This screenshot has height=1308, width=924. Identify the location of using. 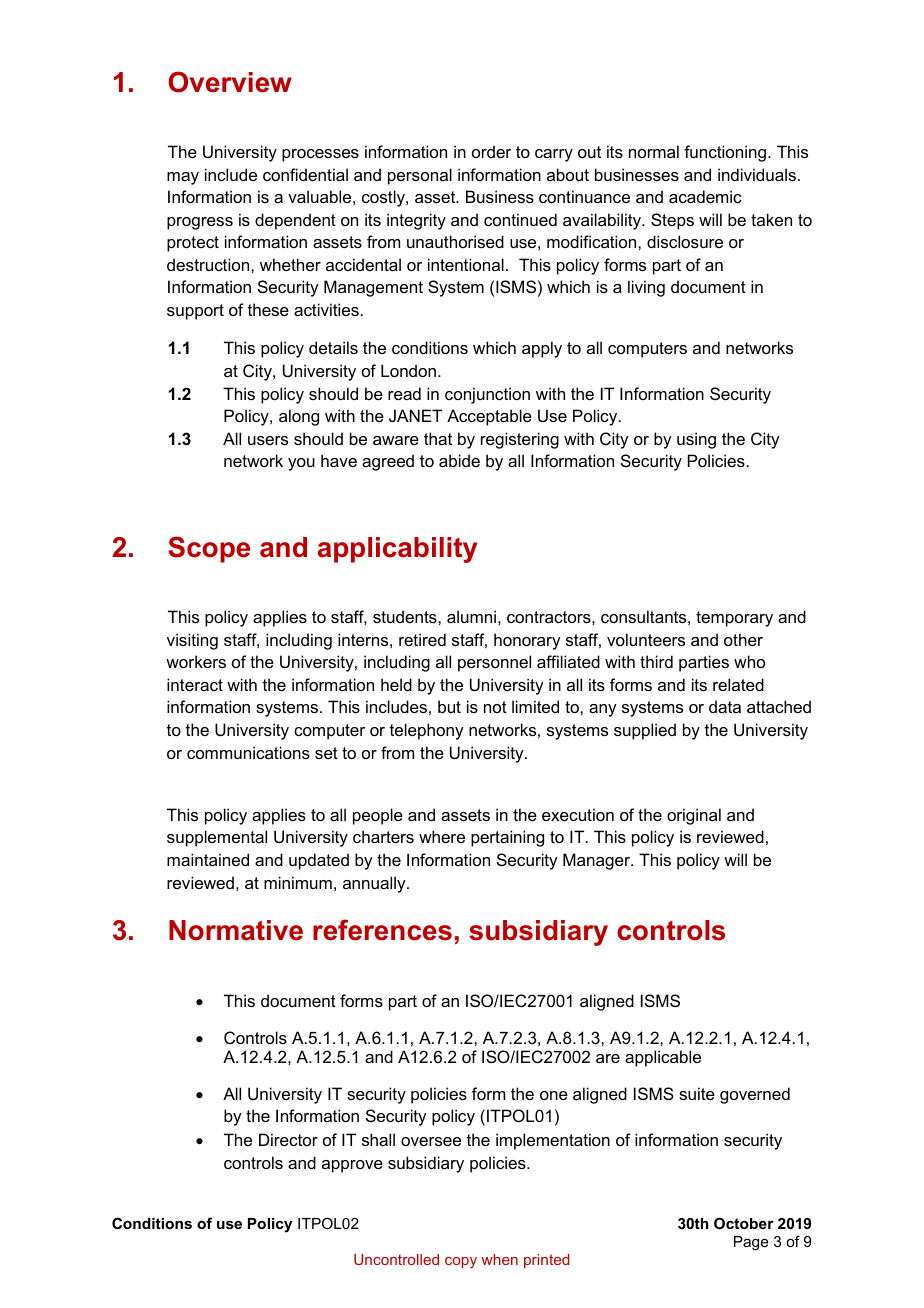
(696, 440).
